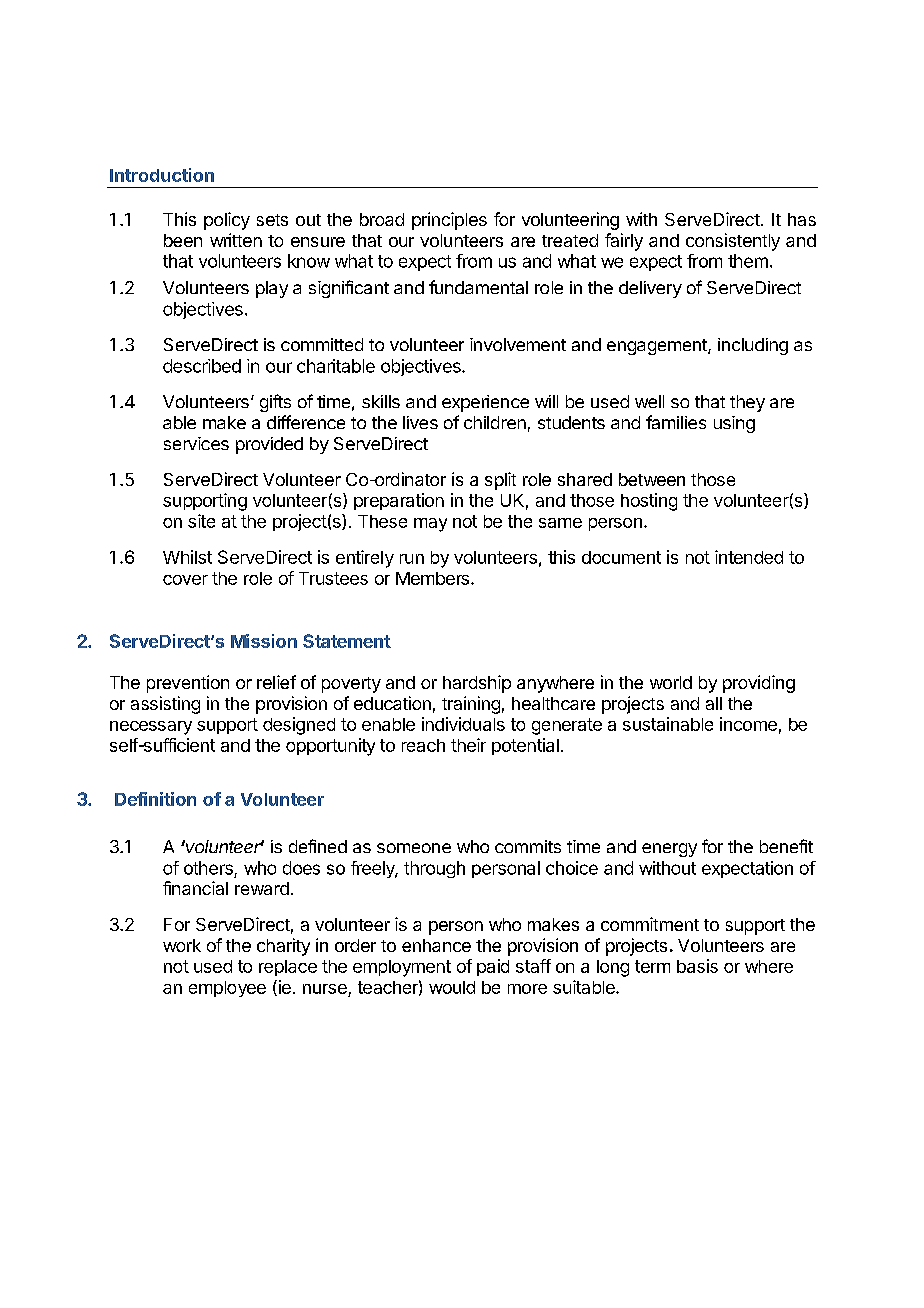 The height and width of the document is (1308, 924). Describe the element at coordinates (747, 403) in the document. I see `they` at that location.
